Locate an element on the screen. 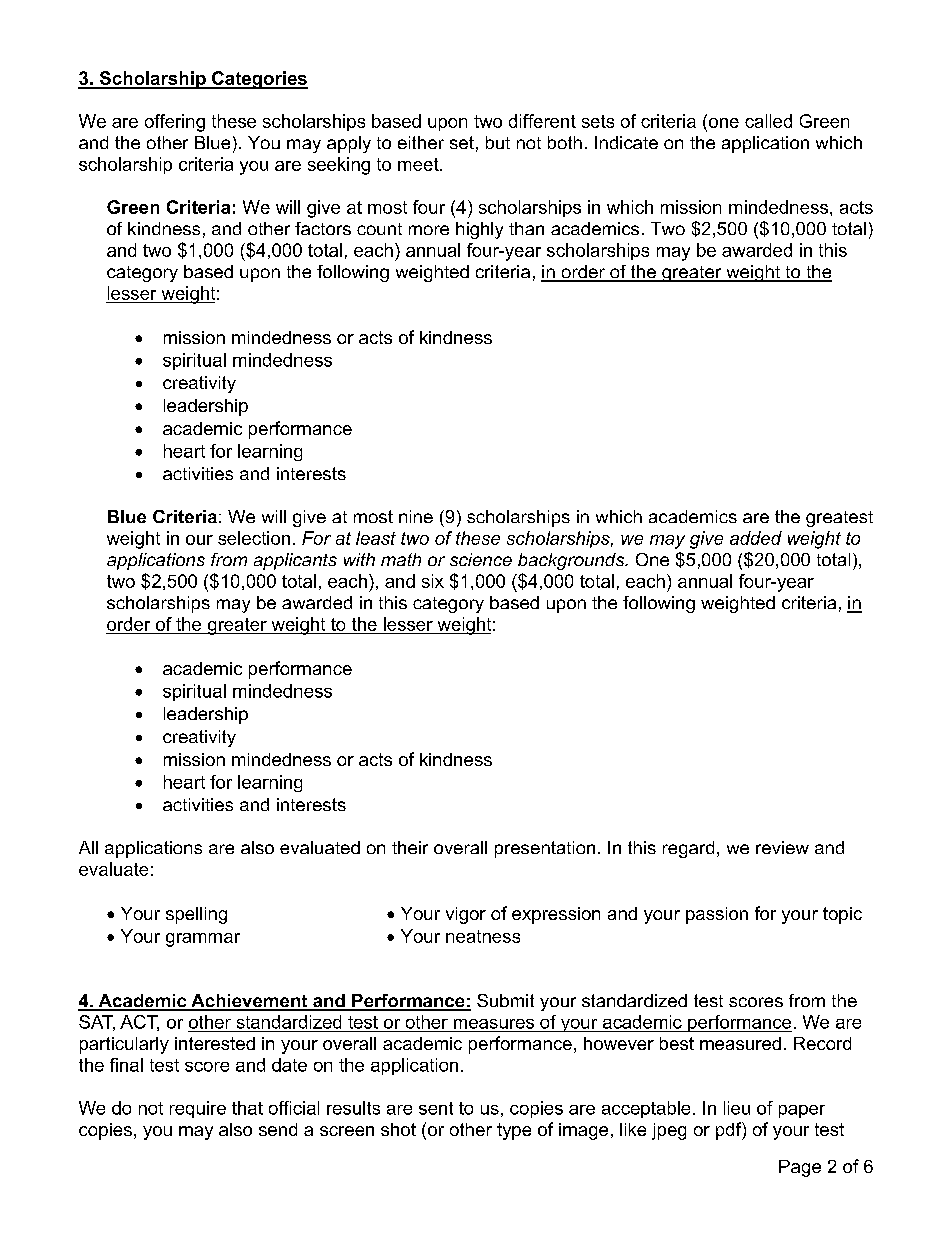 The image size is (952, 1233). factors is located at coordinates (323, 228).
